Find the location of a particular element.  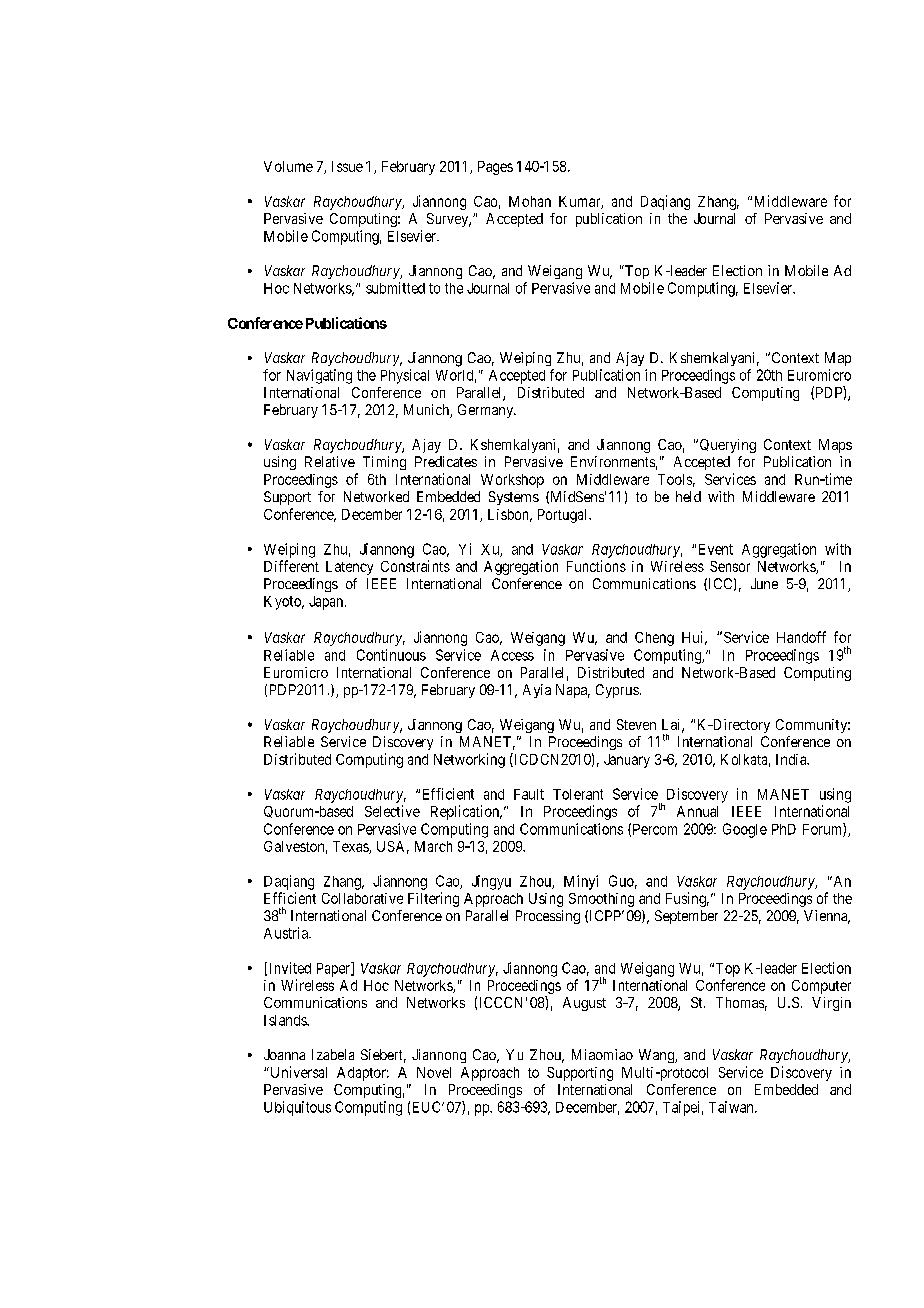

Mohan is located at coordinates (530, 201).
